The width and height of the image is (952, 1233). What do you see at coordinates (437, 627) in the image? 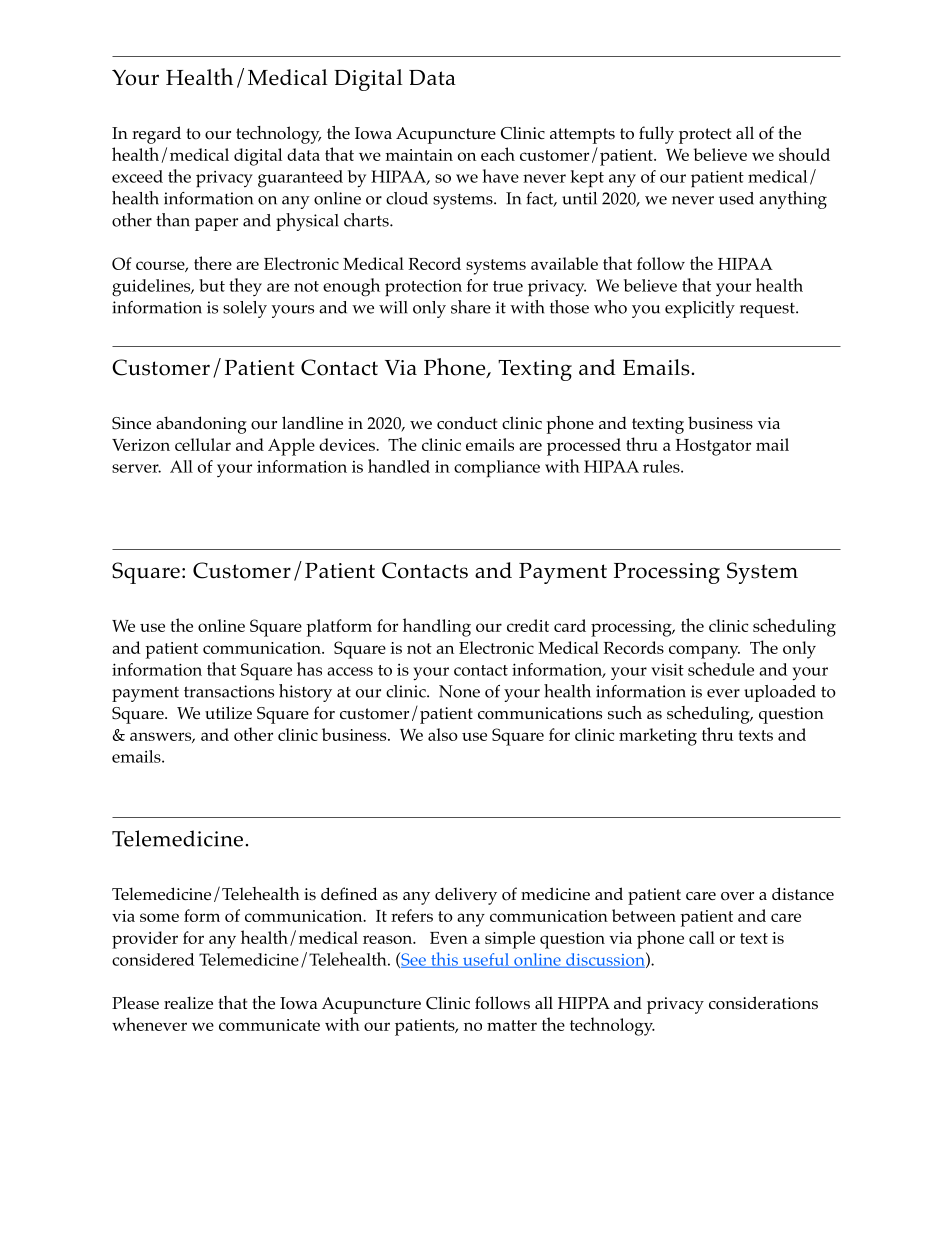
I see `handling` at bounding box center [437, 627].
